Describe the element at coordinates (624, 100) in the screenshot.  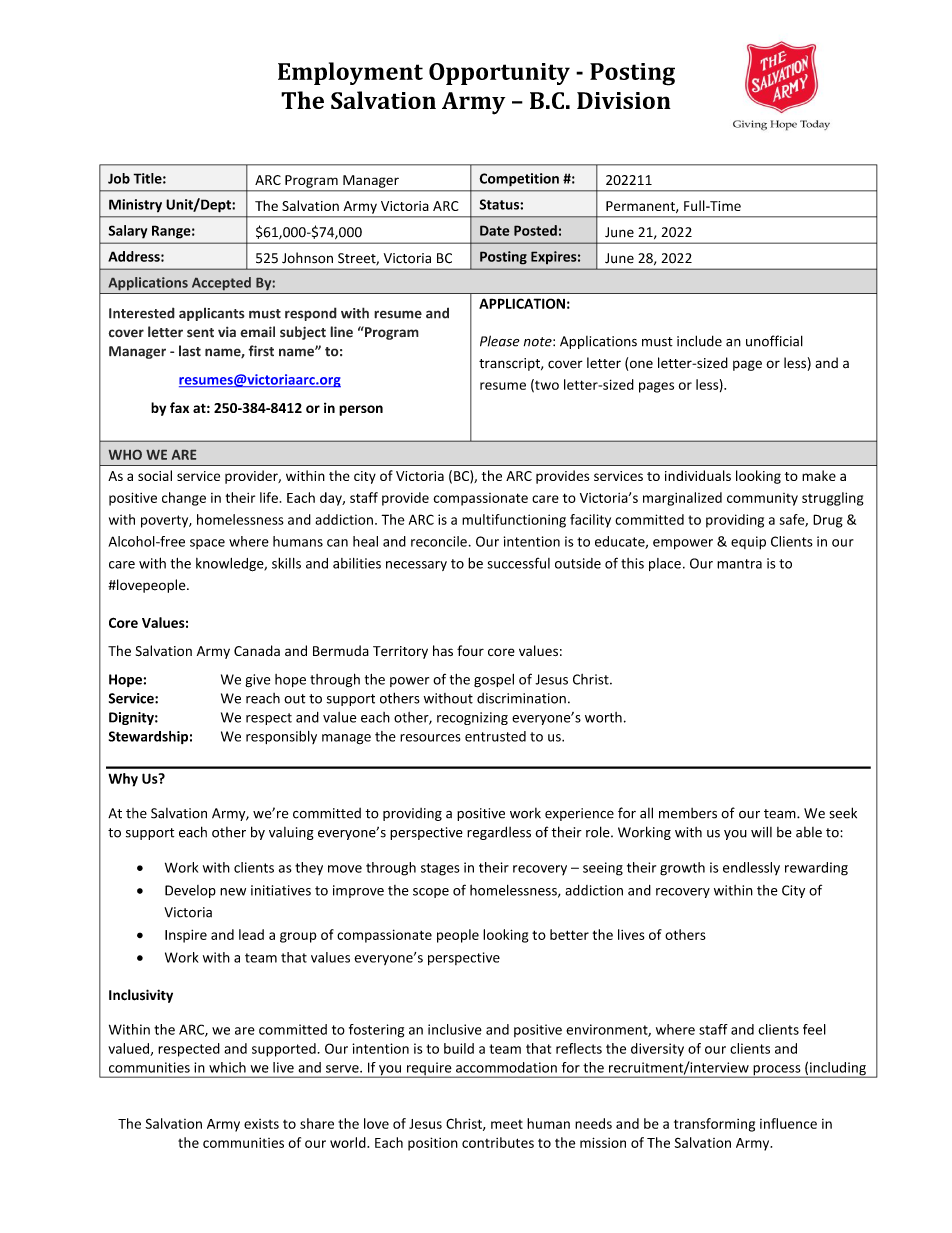
I see `Division` at that location.
